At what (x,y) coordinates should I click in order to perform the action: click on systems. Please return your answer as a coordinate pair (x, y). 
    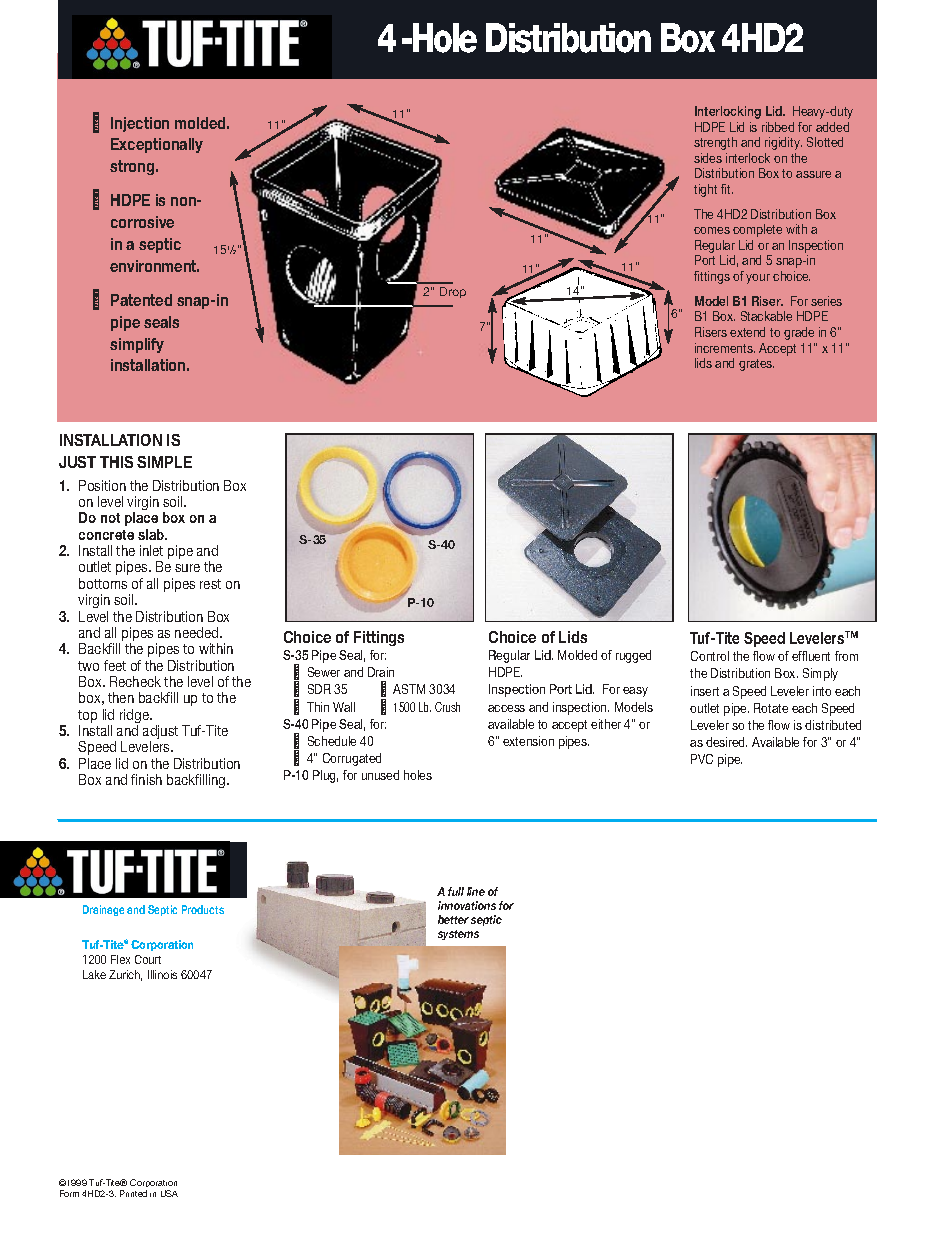
    Looking at the image, I should click on (458, 935).
